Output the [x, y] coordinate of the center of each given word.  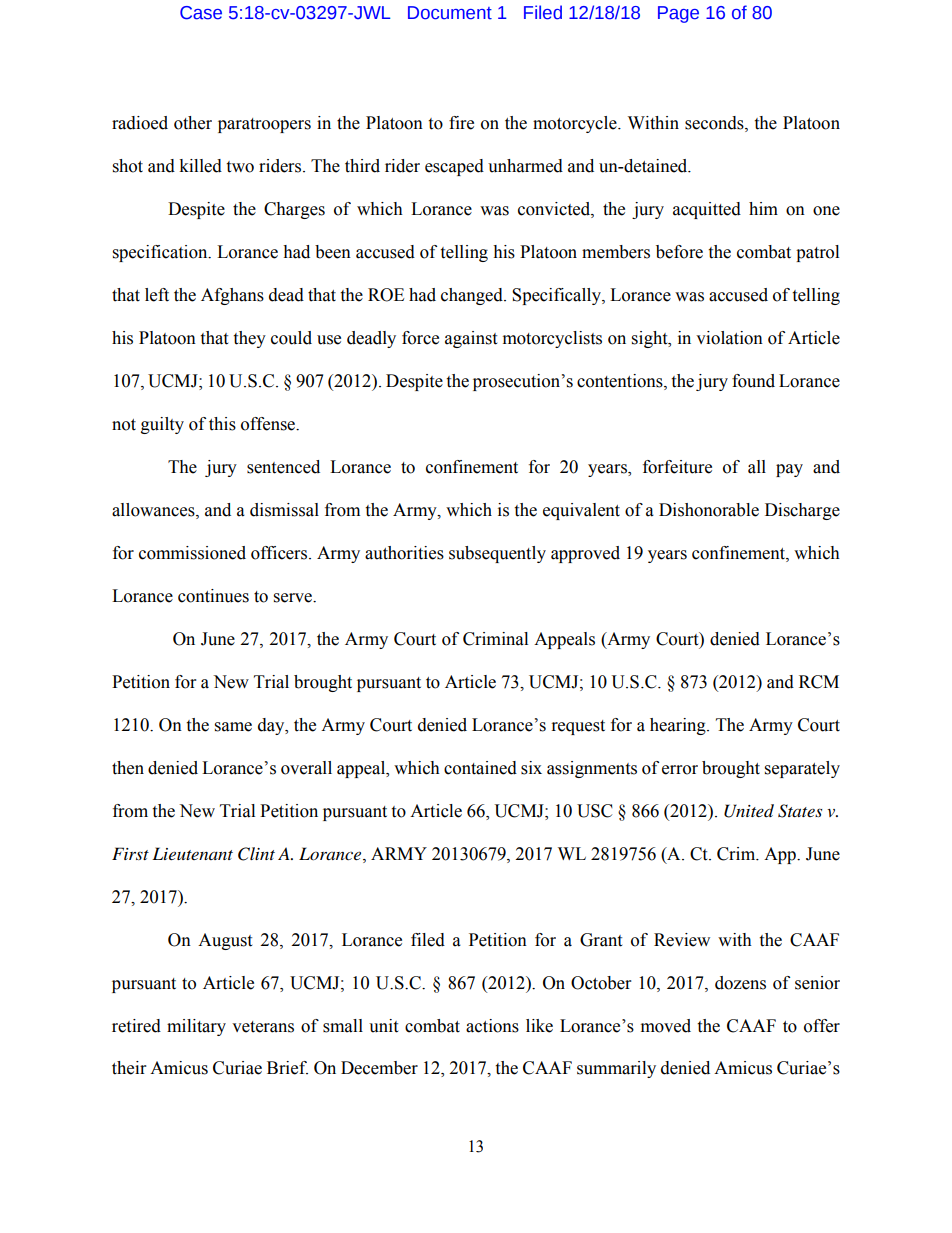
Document [450, 13]
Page [678, 14]
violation [729, 338]
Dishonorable [709, 510]
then [128, 768]
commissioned [192, 553]
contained [480, 768]
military [196, 1027]
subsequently [497, 554]
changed [473, 296]
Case [201, 13]
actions [492, 1026]
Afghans [232, 296]
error [680, 770]
